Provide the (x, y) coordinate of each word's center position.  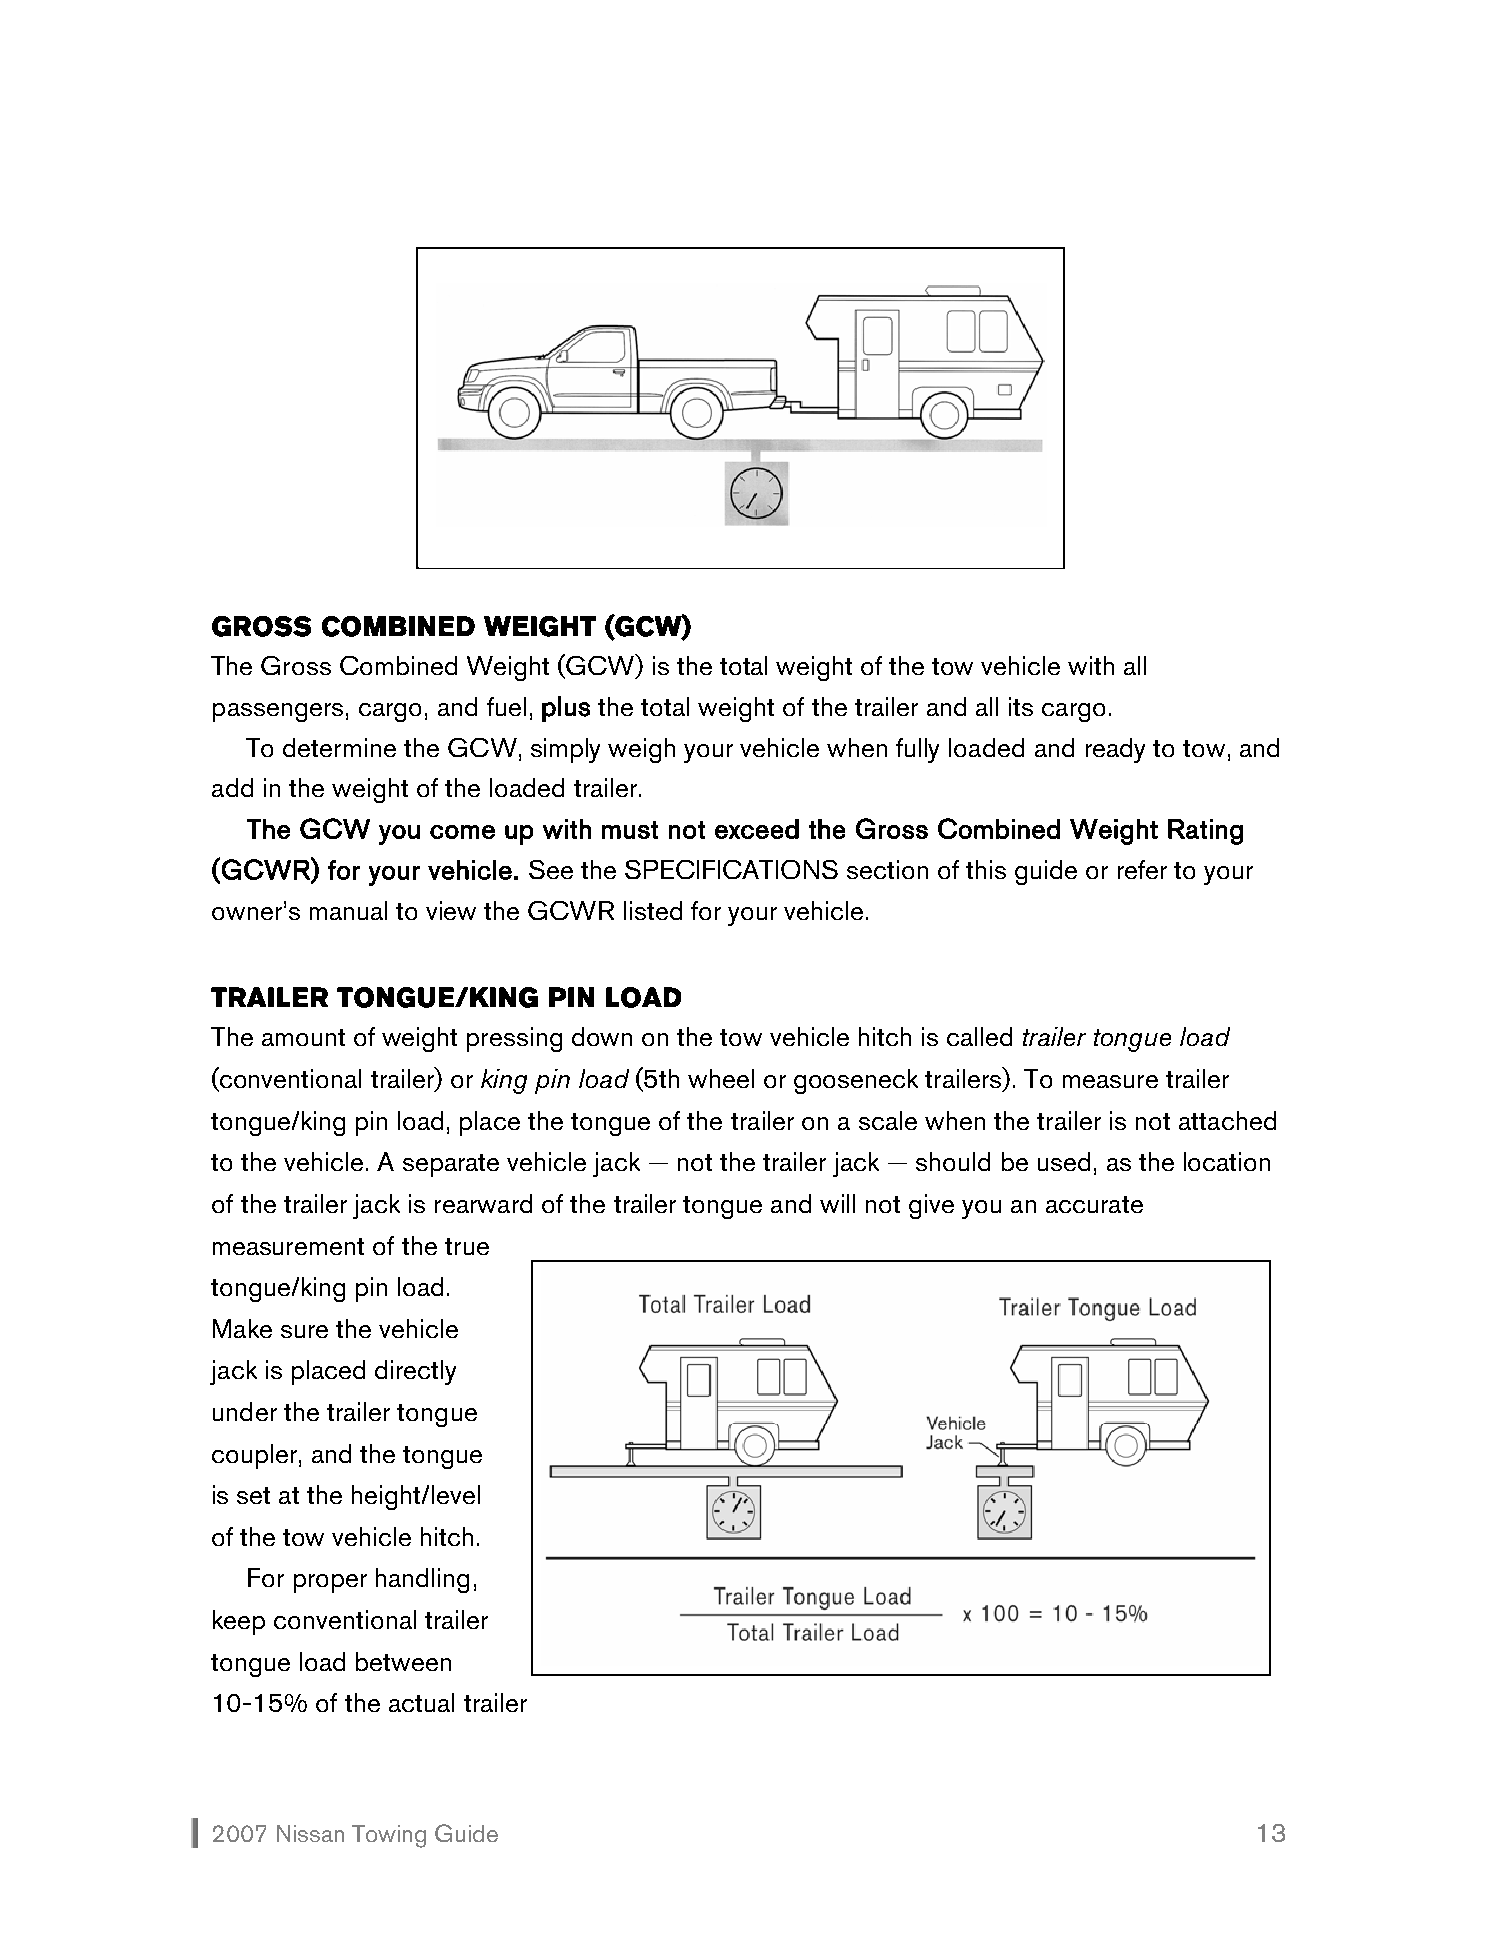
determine (339, 747)
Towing (389, 1836)
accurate (1094, 1204)
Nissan (310, 1833)
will (837, 1203)
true (467, 1246)
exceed (757, 829)
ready (1115, 750)
